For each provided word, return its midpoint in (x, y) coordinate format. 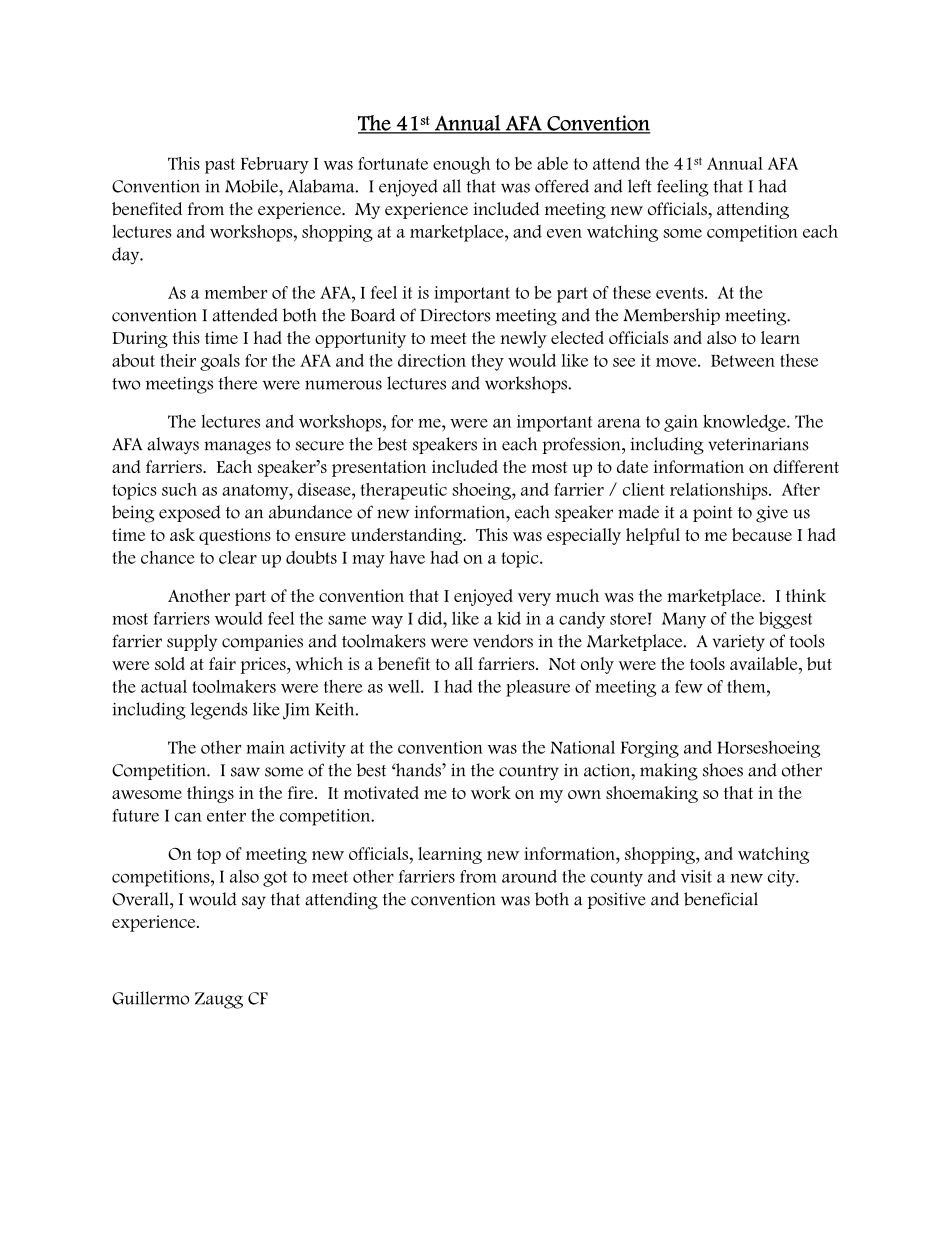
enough (461, 165)
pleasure (538, 688)
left (640, 186)
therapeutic (403, 491)
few (689, 686)
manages (237, 448)
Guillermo (150, 998)
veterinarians (758, 444)
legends (219, 711)
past (220, 166)
